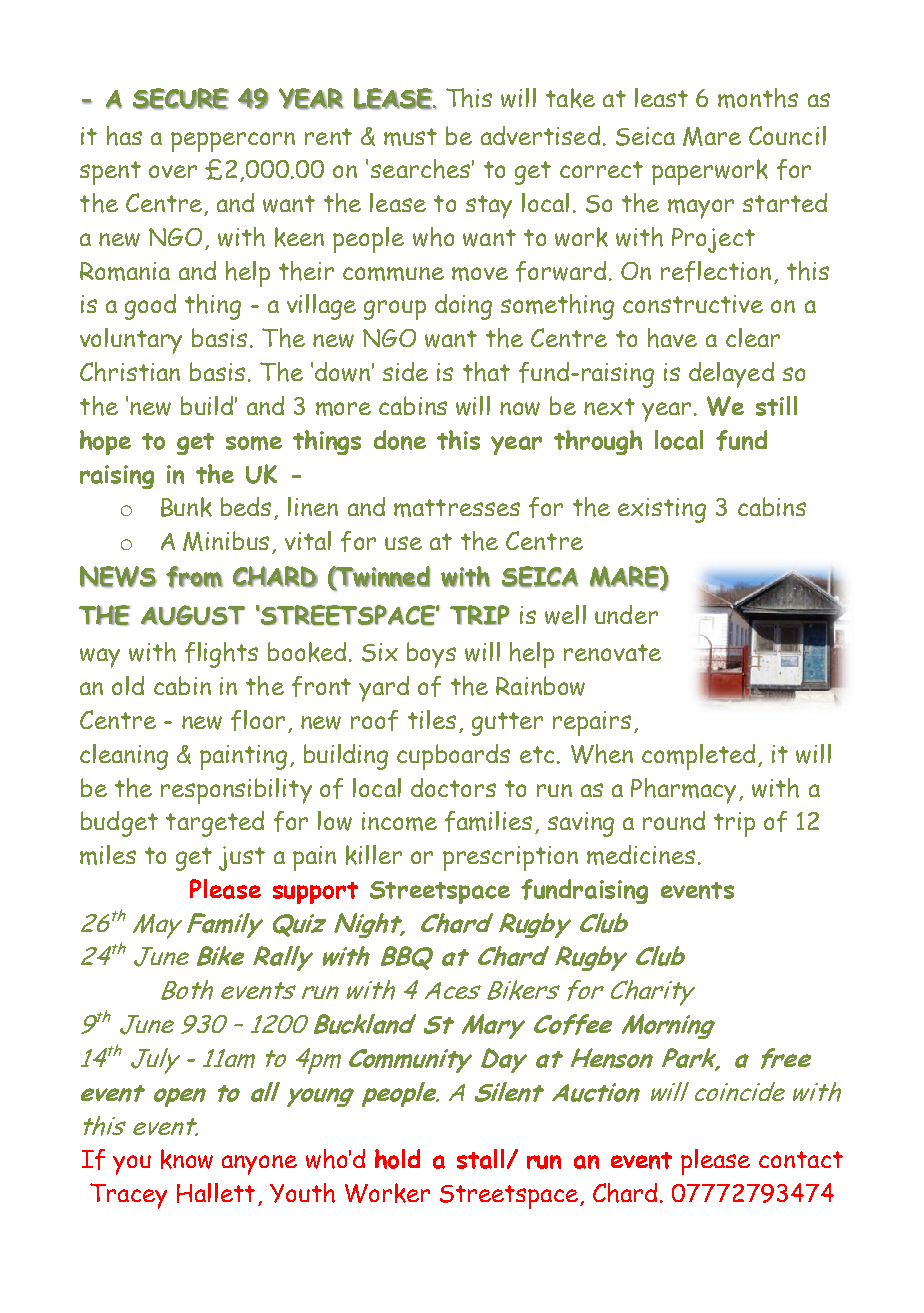 The width and height of the screenshot is (924, 1313). Describe the element at coordinates (410, 137) in the screenshot. I see `must` at that location.
